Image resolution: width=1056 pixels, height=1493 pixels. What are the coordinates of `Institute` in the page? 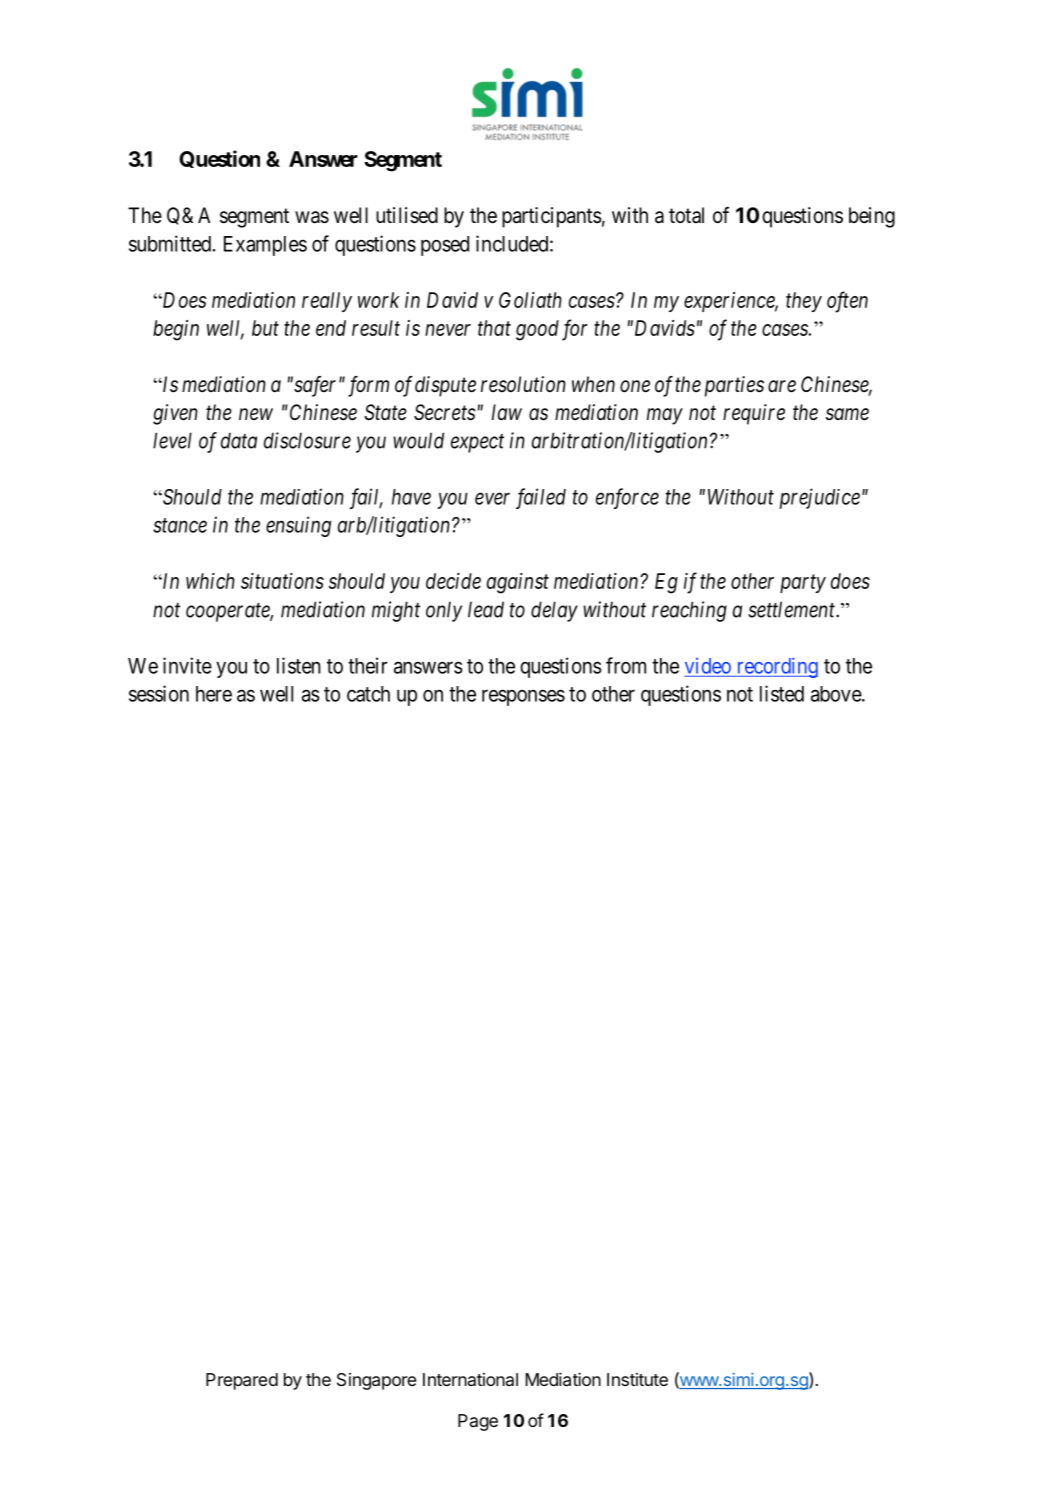 It's located at (637, 1379).
